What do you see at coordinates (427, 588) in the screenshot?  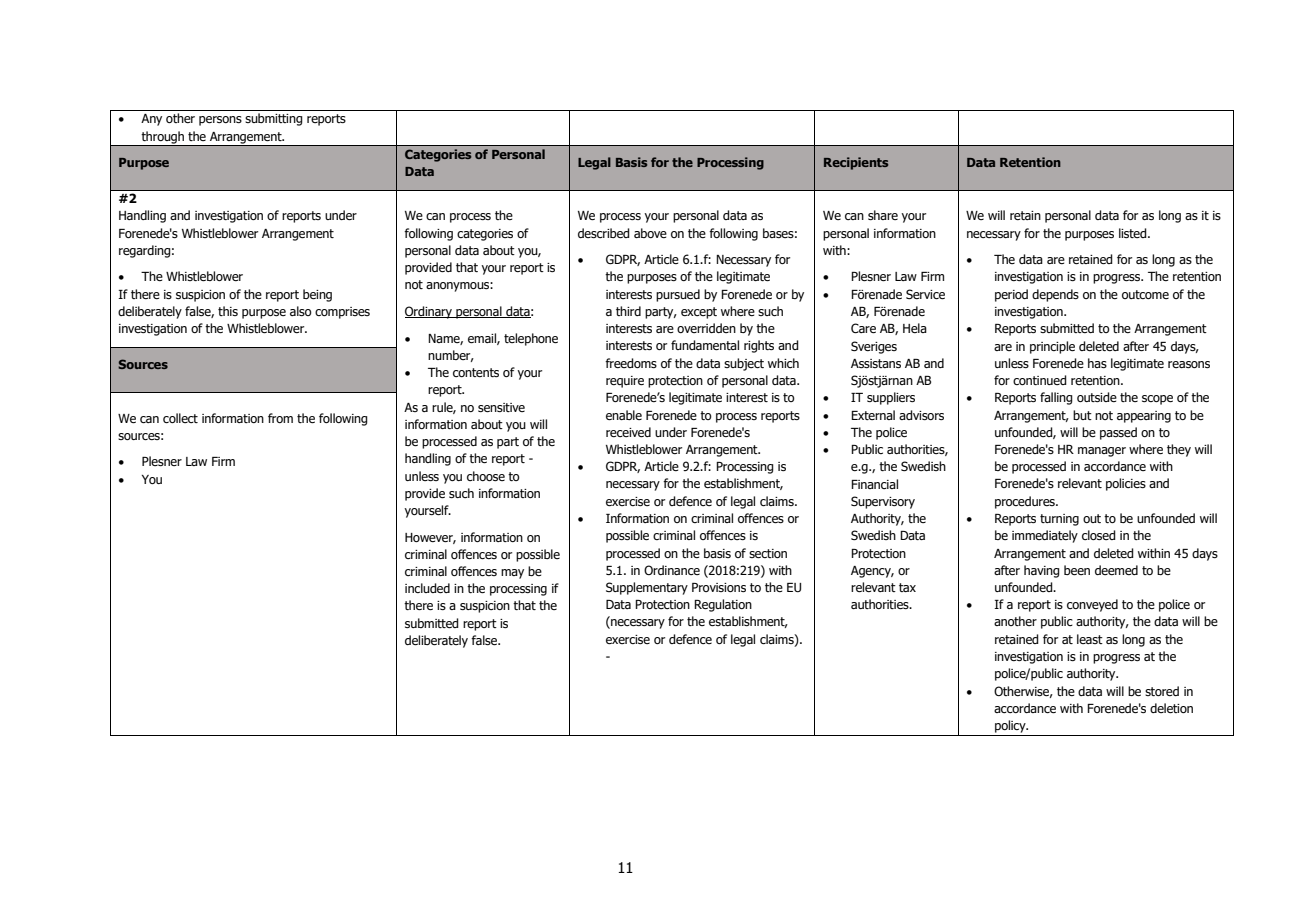 I see `included` at bounding box center [427, 588].
